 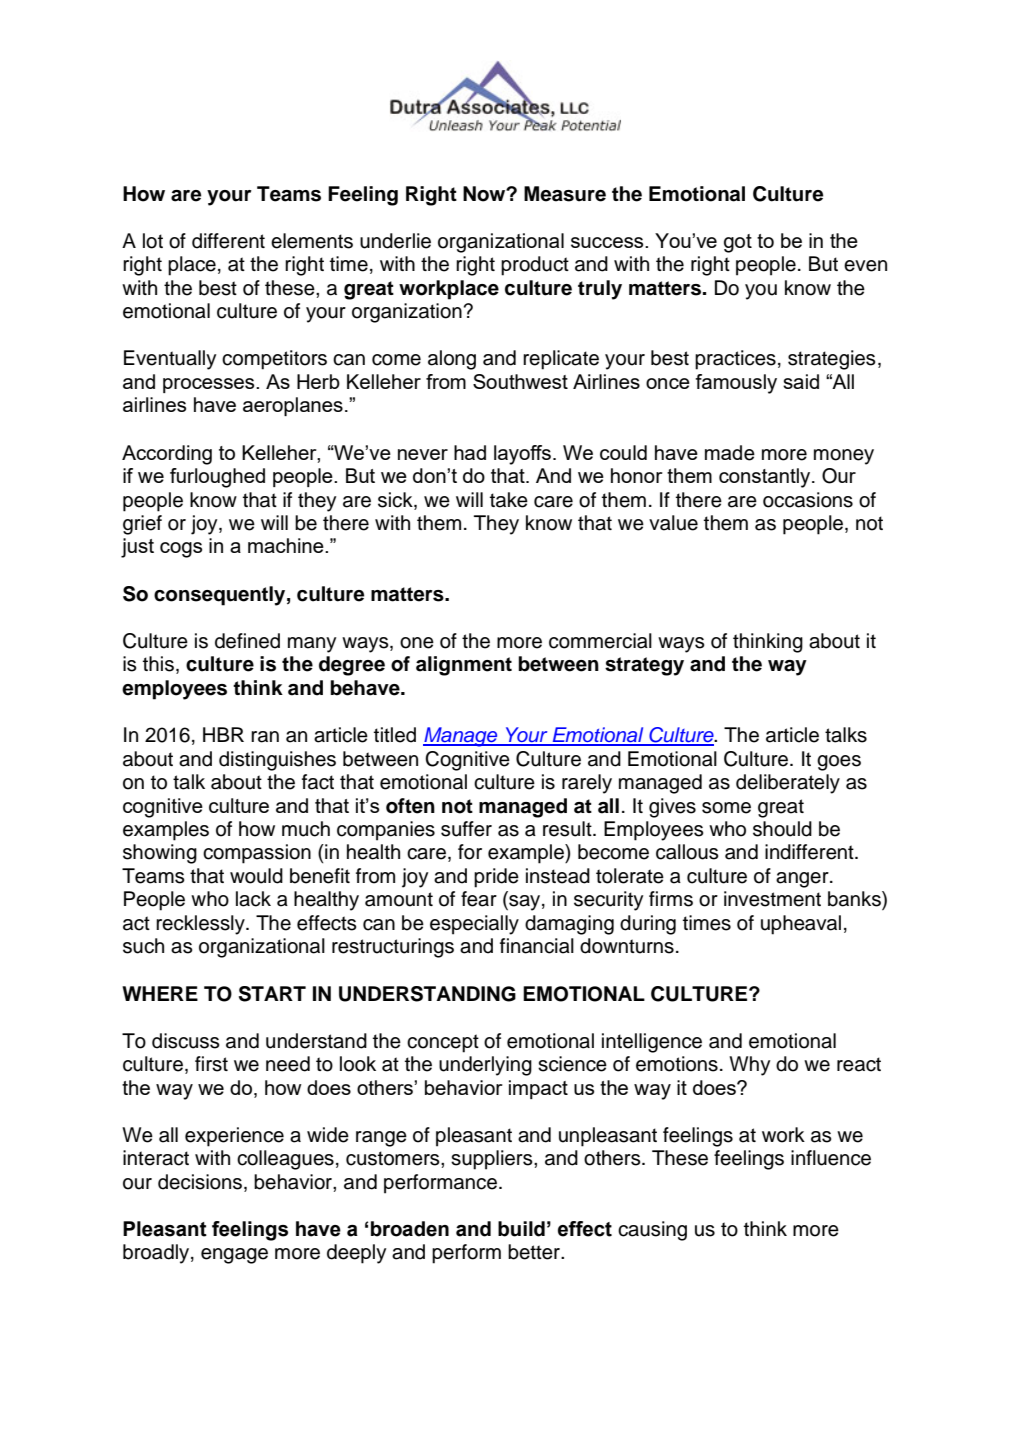 What do you see at coordinates (535, 266) in the screenshot?
I see `product` at bounding box center [535, 266].
